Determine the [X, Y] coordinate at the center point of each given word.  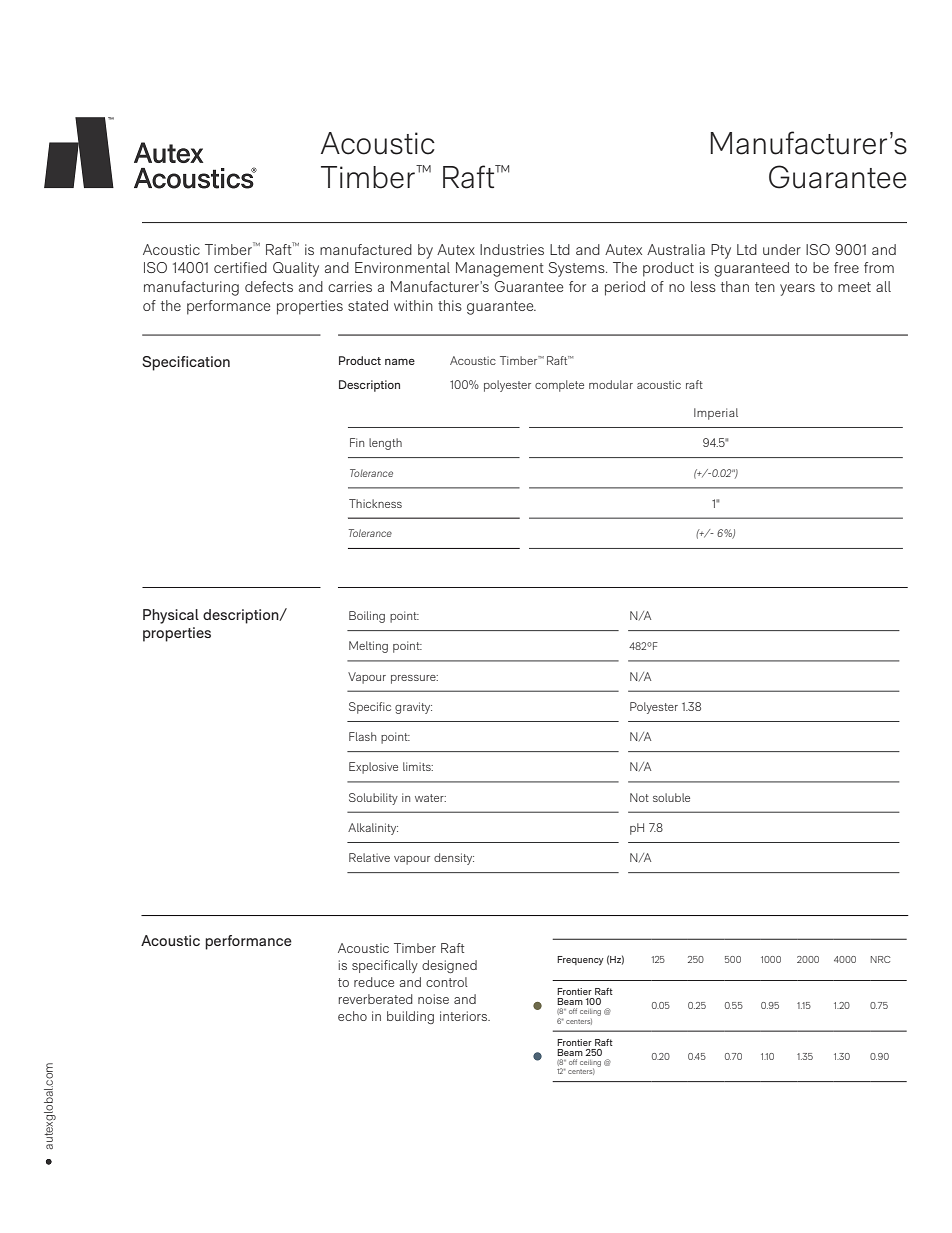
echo [352, 1016]
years [797, 290]
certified [240, 267]
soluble [671, 797]
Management [500, 269]
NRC [880, 959]
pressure [414, 679]
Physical [171, 616]
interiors [465, 1016]
